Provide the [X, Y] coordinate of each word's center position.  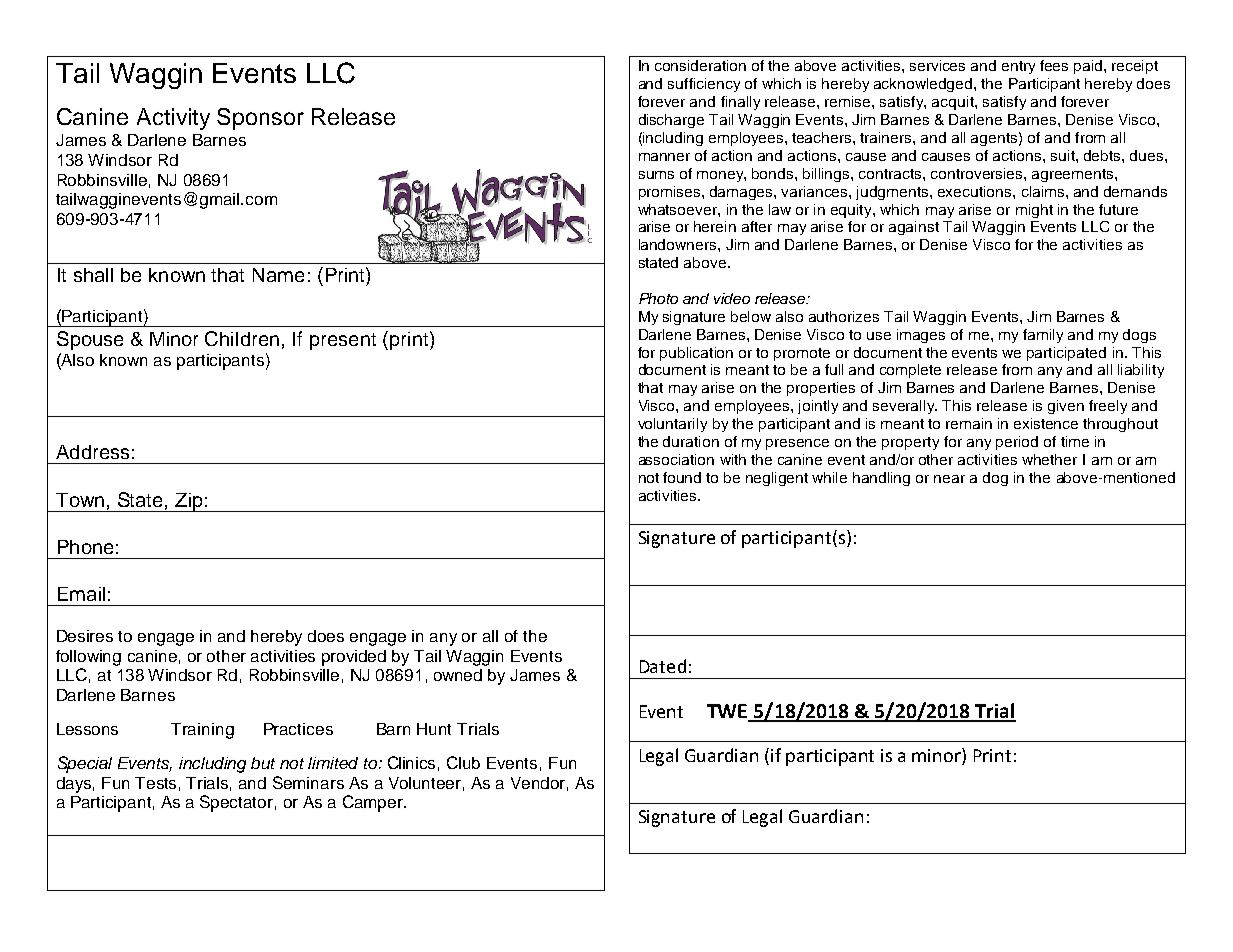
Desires [85, 636]
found [682, 477]
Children [242, 338]
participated [1066, 354]
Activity [173, 119]
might [1034, 211]
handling [881, 479]
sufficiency [704, 85]
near [949, 479]
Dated [663, 666]
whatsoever [678, 209]
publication [696, 354]
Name [278, 275]
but [263, 763]
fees [1054, 65]
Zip [189, 502]
